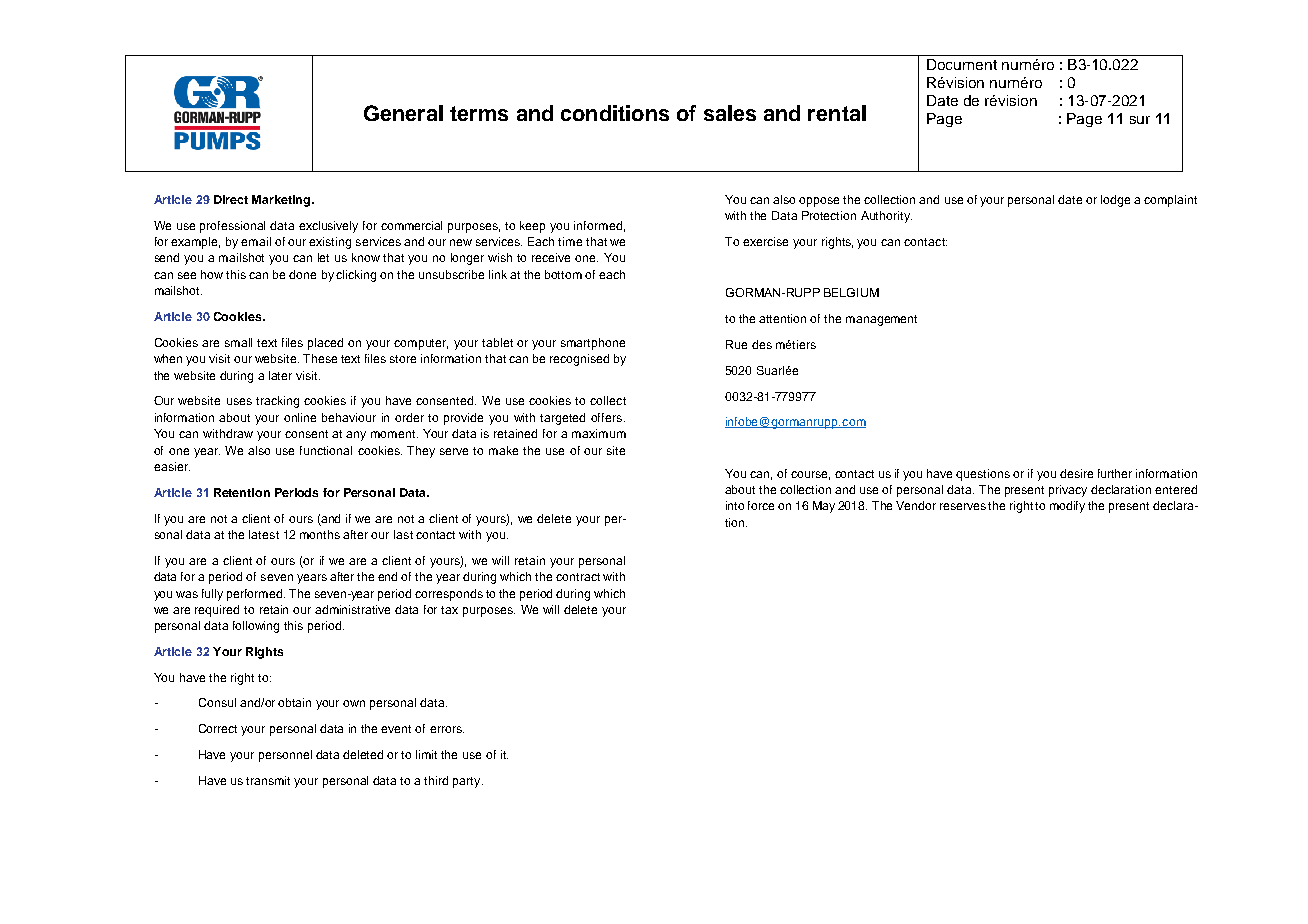  What do you see at coordinates (736, 344) in the image?
I see `Rue` at bounding box center [736, 344].
